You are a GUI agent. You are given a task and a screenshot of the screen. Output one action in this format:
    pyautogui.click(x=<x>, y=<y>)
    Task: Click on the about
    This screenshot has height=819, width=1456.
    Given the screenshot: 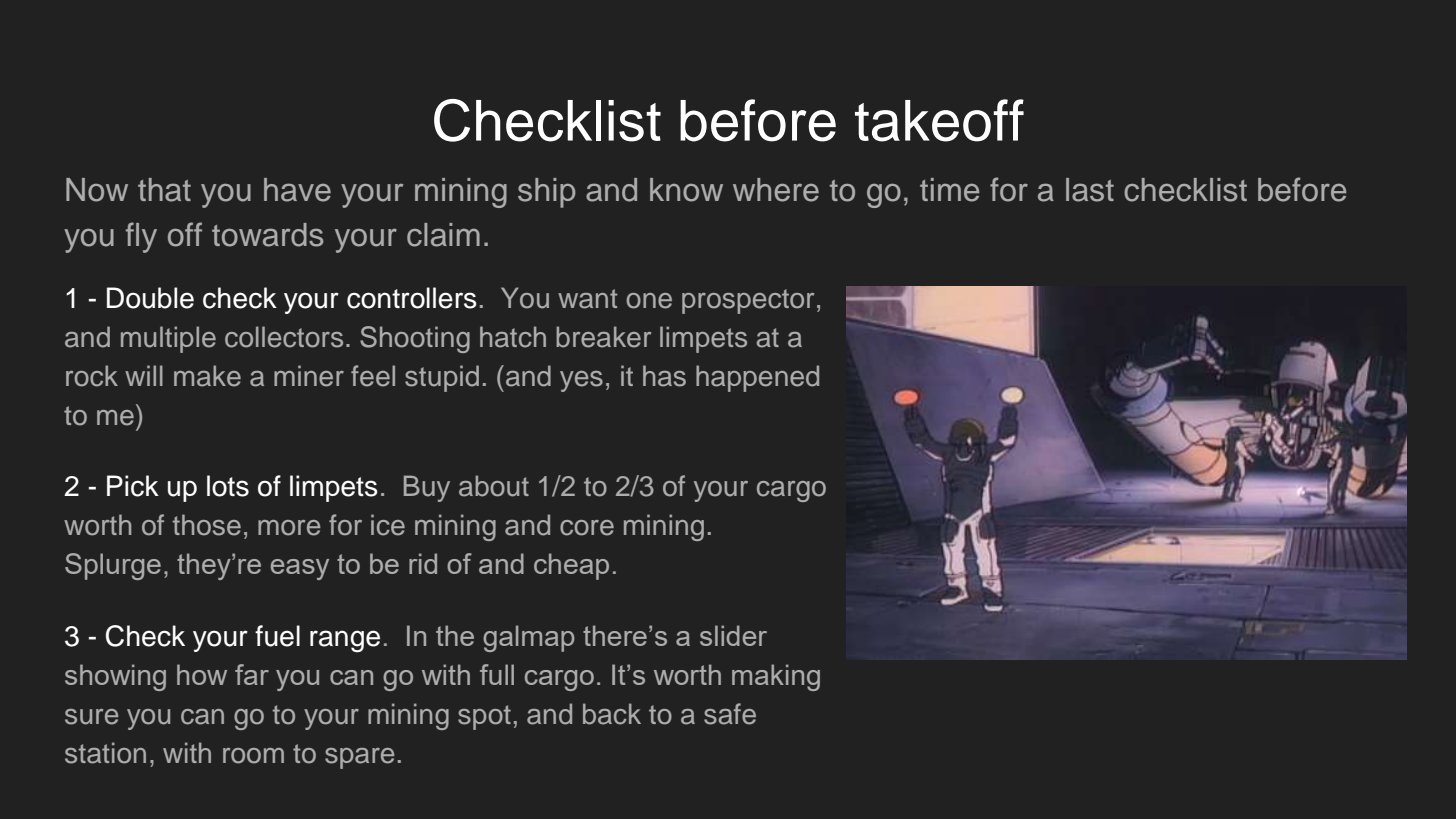 What is the action you would take?
    pyautogui.click(x=494, y=486)
